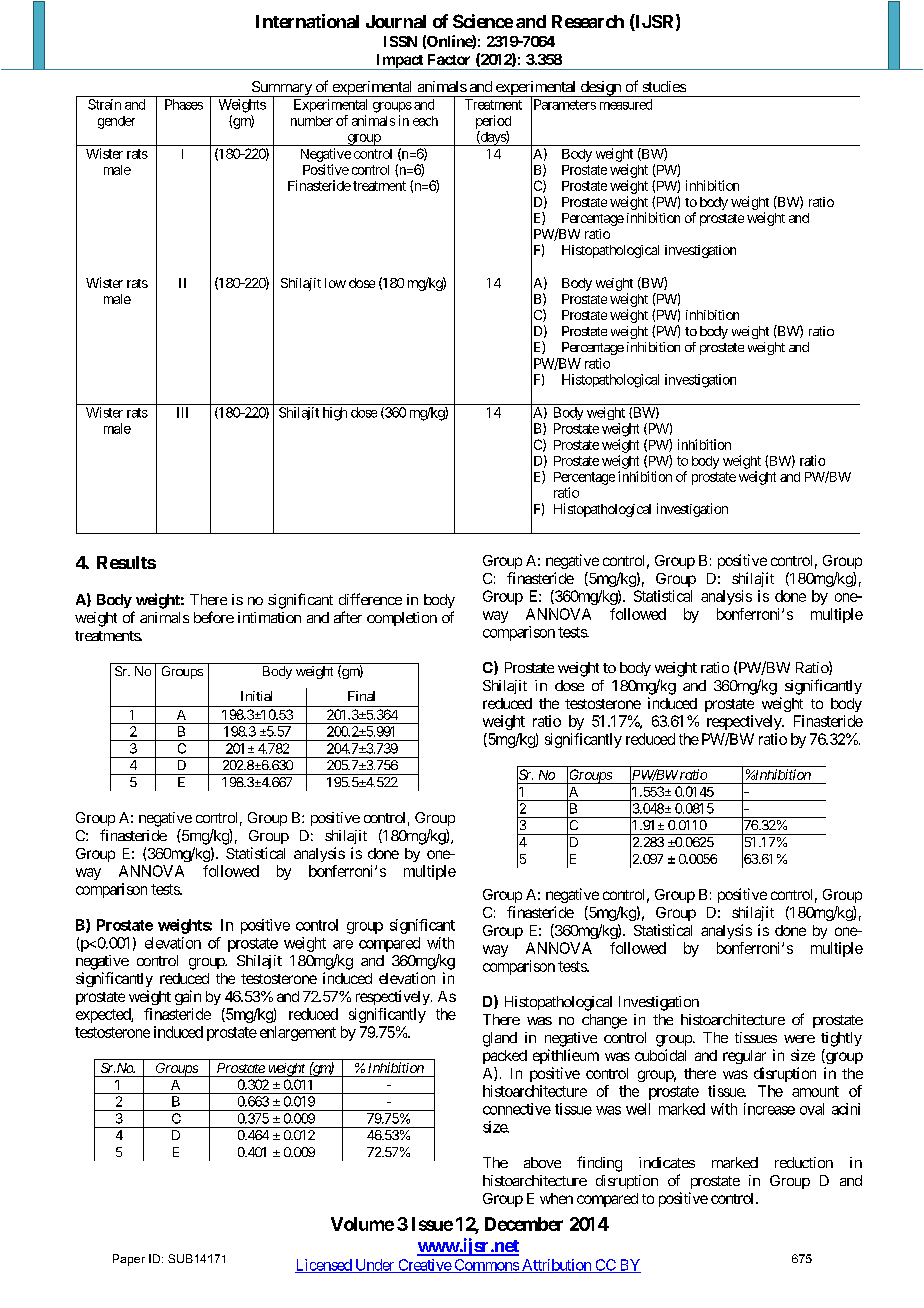 The image size is (924, 1308). Describe the element at coordinates (799, 1039) in the screenshot. I see `were` at that location.
